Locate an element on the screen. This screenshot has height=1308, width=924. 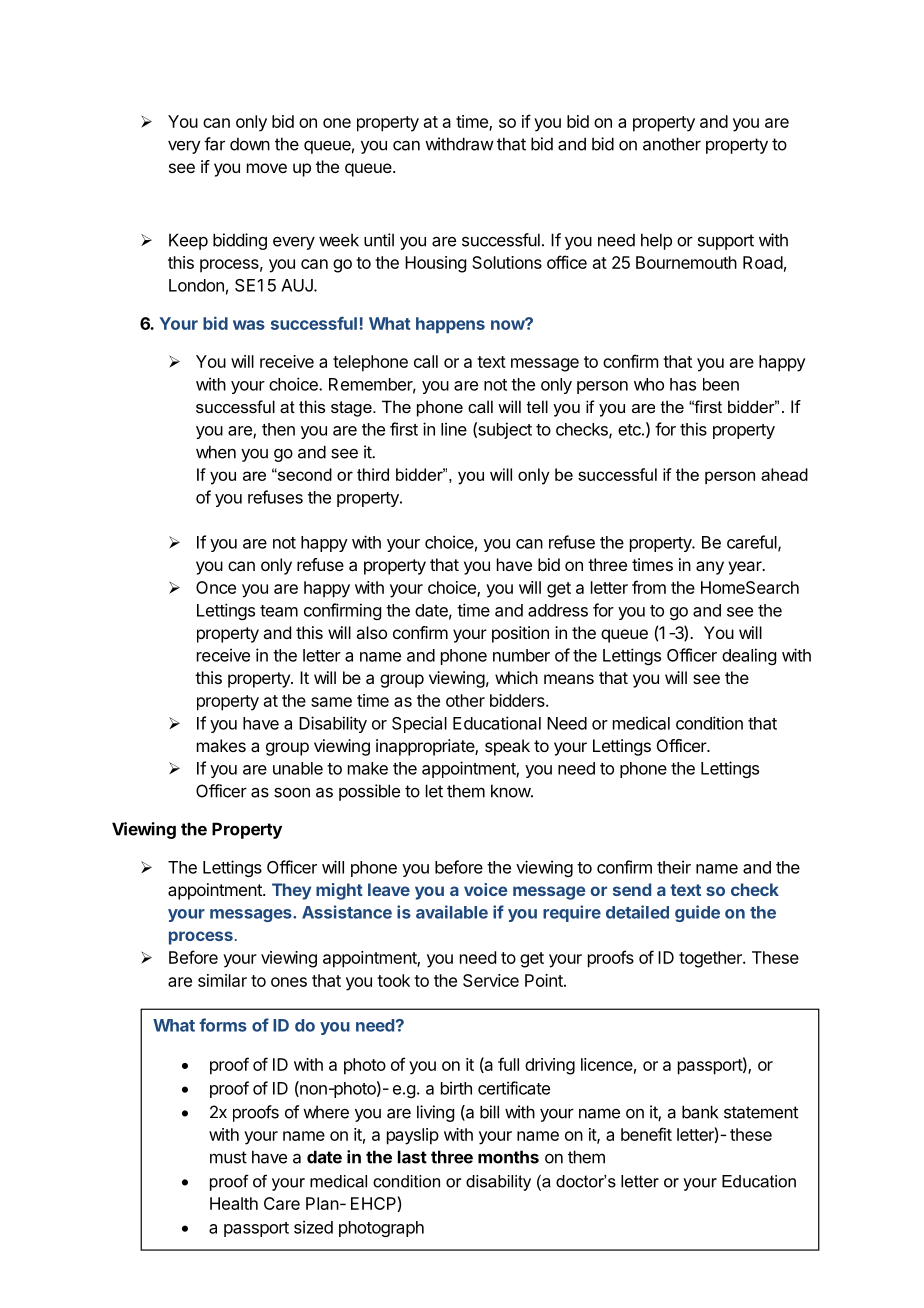
months is located at coordinates (508, 1157).
